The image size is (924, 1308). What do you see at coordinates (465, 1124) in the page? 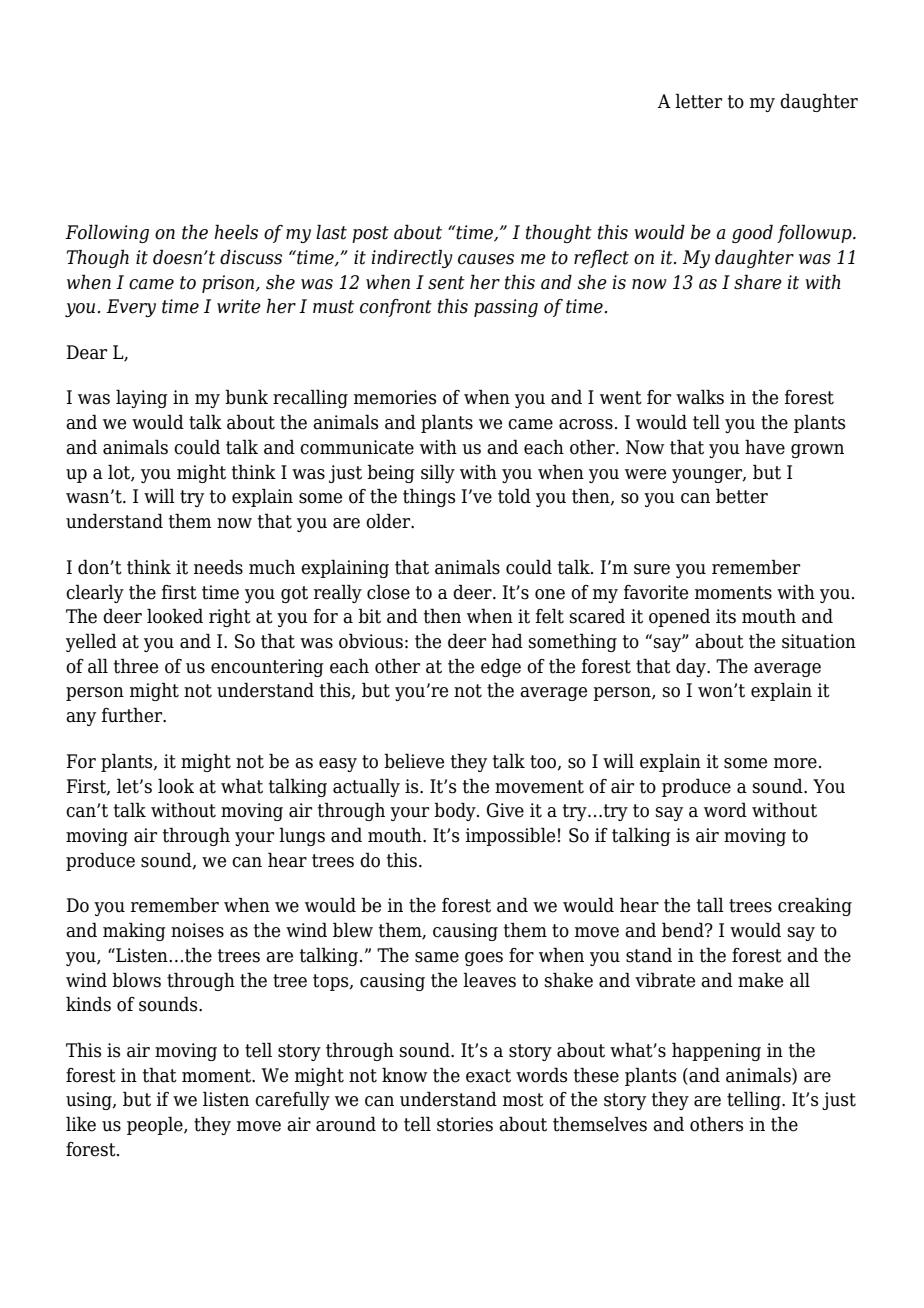
I see `stories` at bounding box center [465, 1124].
